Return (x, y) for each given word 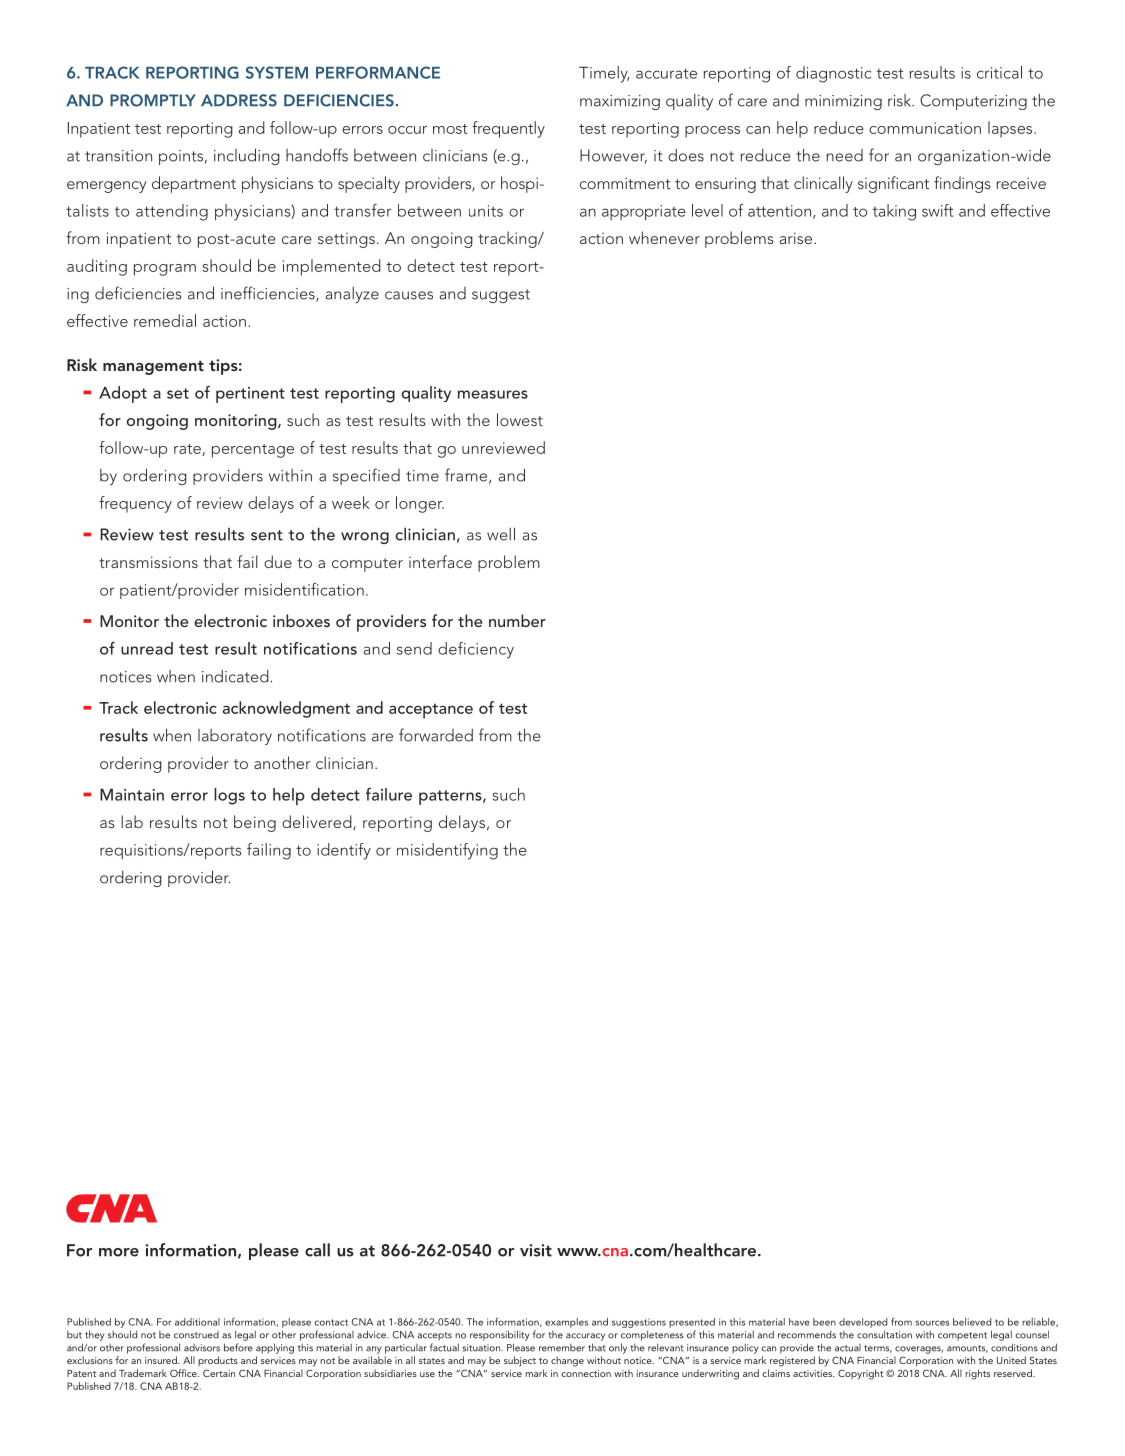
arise (797, 238)
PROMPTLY (153, 100)
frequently (508, 129)
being (255, 823)
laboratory (235, 737)
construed (196, 1335)
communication (925, 128)
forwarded (436, 735)
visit (536, 1250)
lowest (520, 419)
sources (932, 1323)
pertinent (250, 395)
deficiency (476, 650)
